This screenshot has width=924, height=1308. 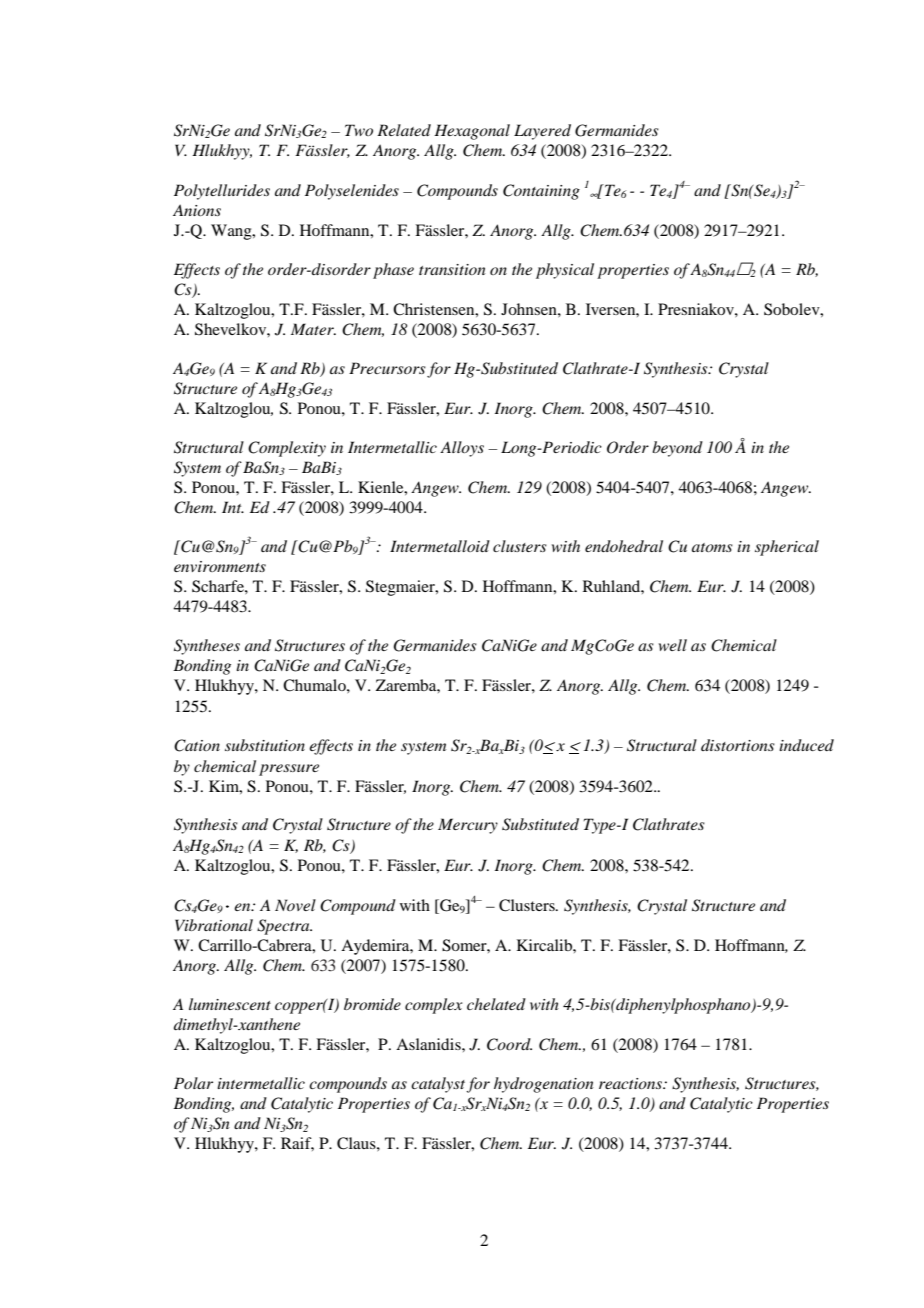 I want to click on Anions, so click(x=197, y=210).
